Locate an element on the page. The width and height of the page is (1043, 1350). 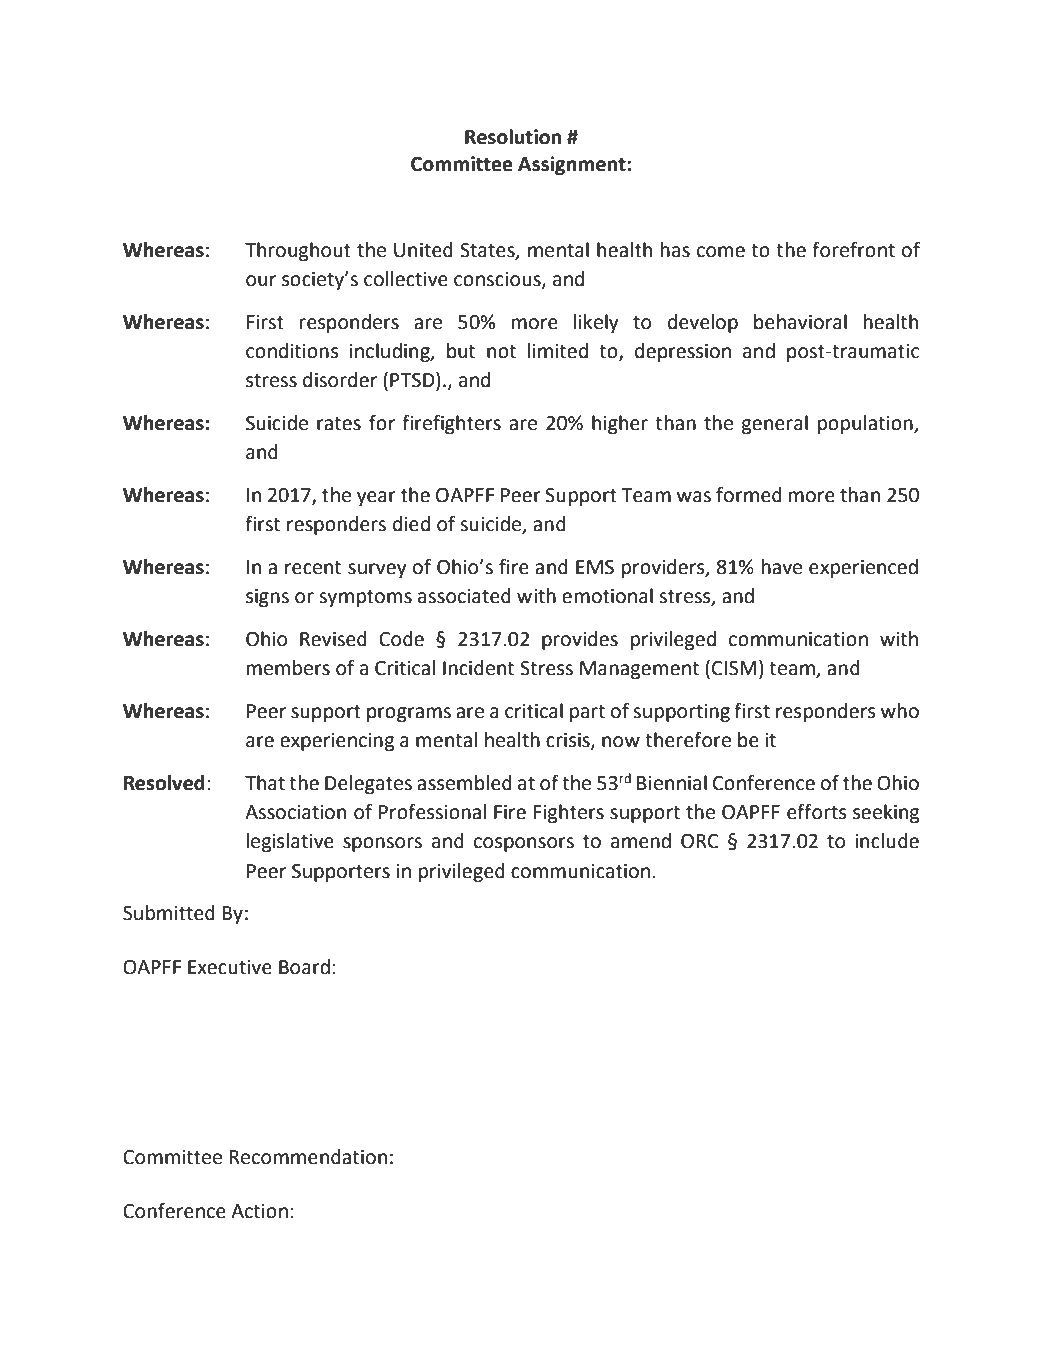
Throughout is located at coordinates (298, 251).
